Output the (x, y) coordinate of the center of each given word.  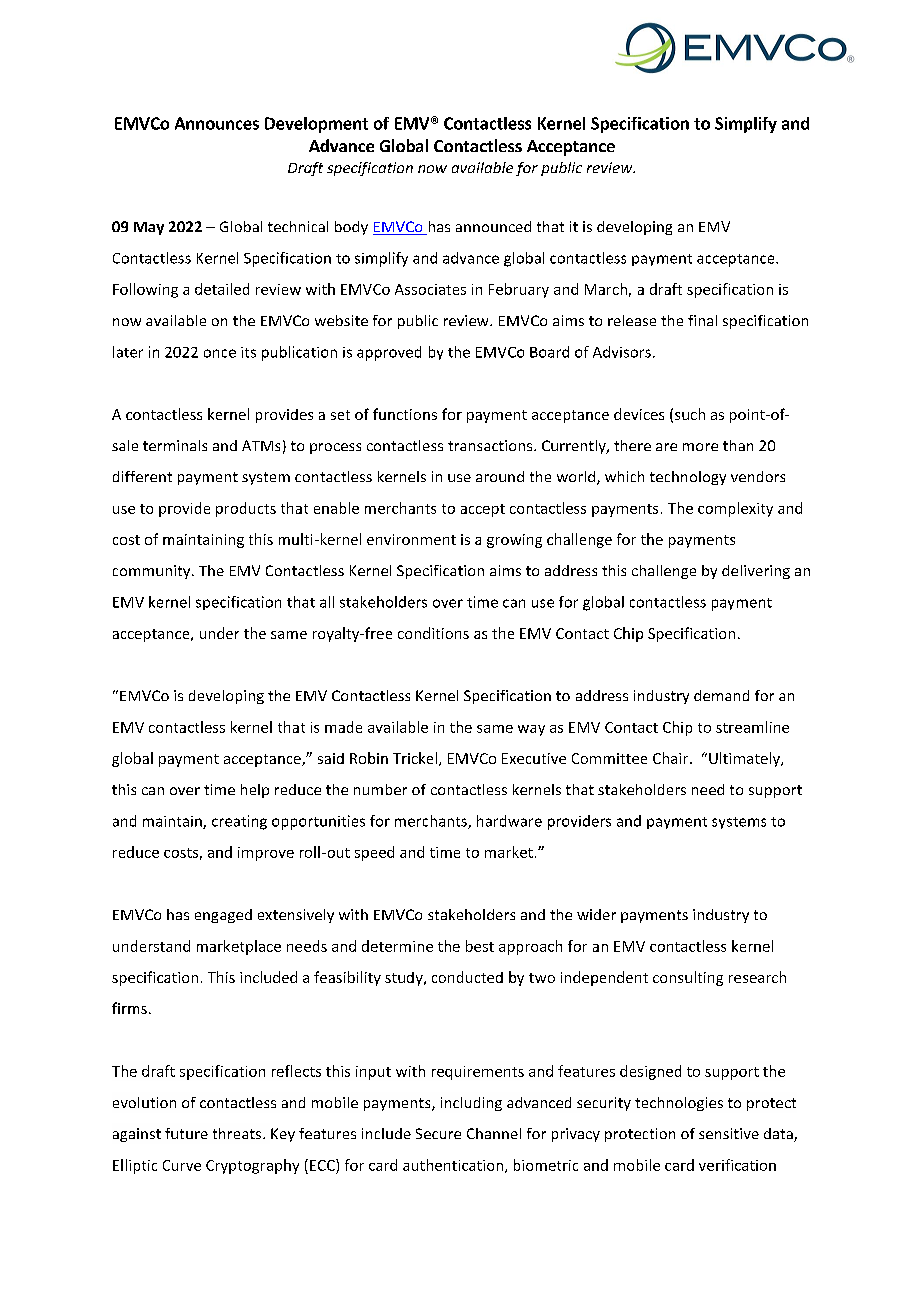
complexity (735, 509)
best (480, 946)
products (246, 509)
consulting (688, 978)
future (186, 1133)
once (220, 353)
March (606, 289)
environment (411, 539)
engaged (223, 916)
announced (493, 226)
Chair (670, 758)
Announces (217, 123)
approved (389, 353)
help (255, 791)
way (531, 730)
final (702, 320)
